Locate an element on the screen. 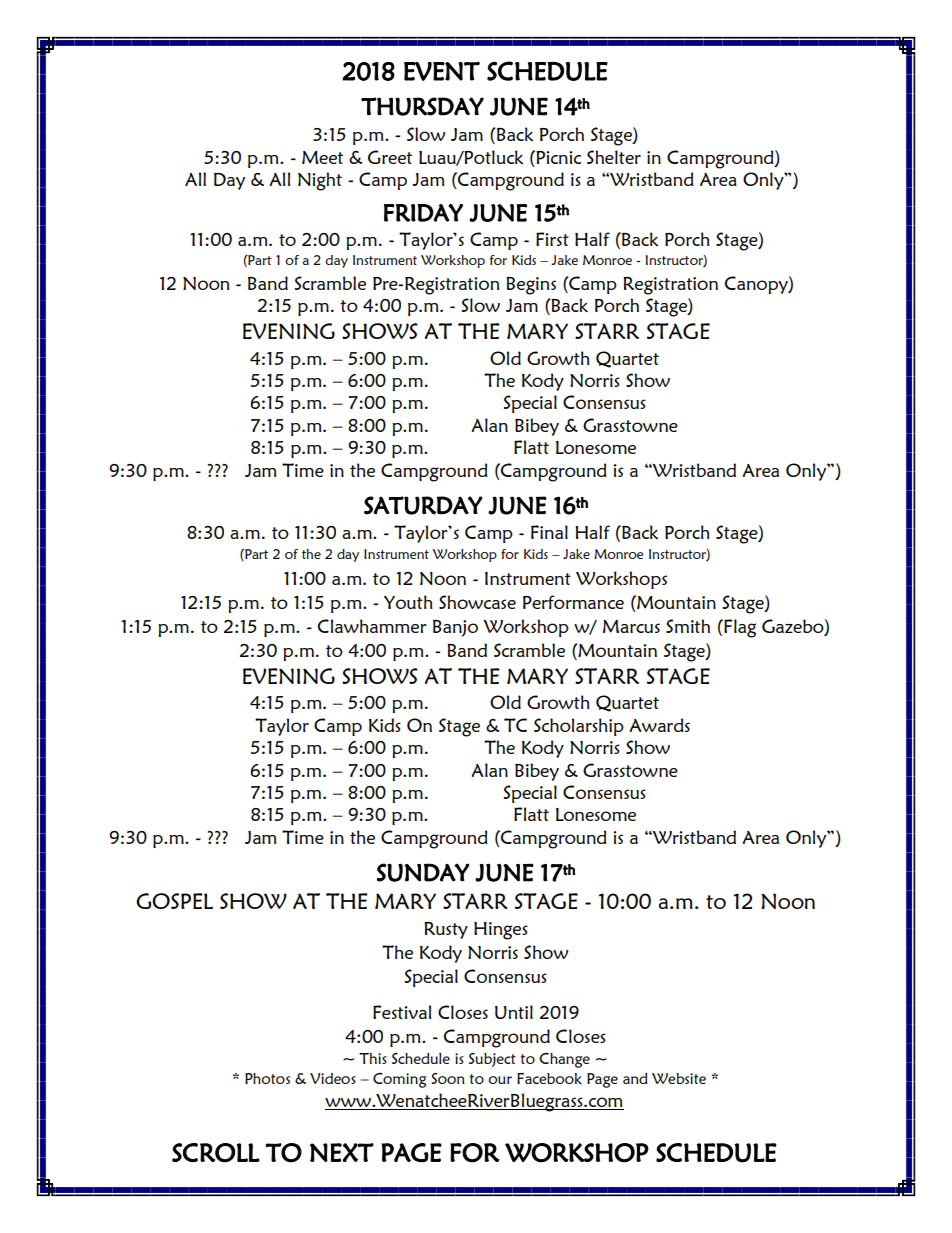  SATURDAY is located at coordinates (423, 505).
